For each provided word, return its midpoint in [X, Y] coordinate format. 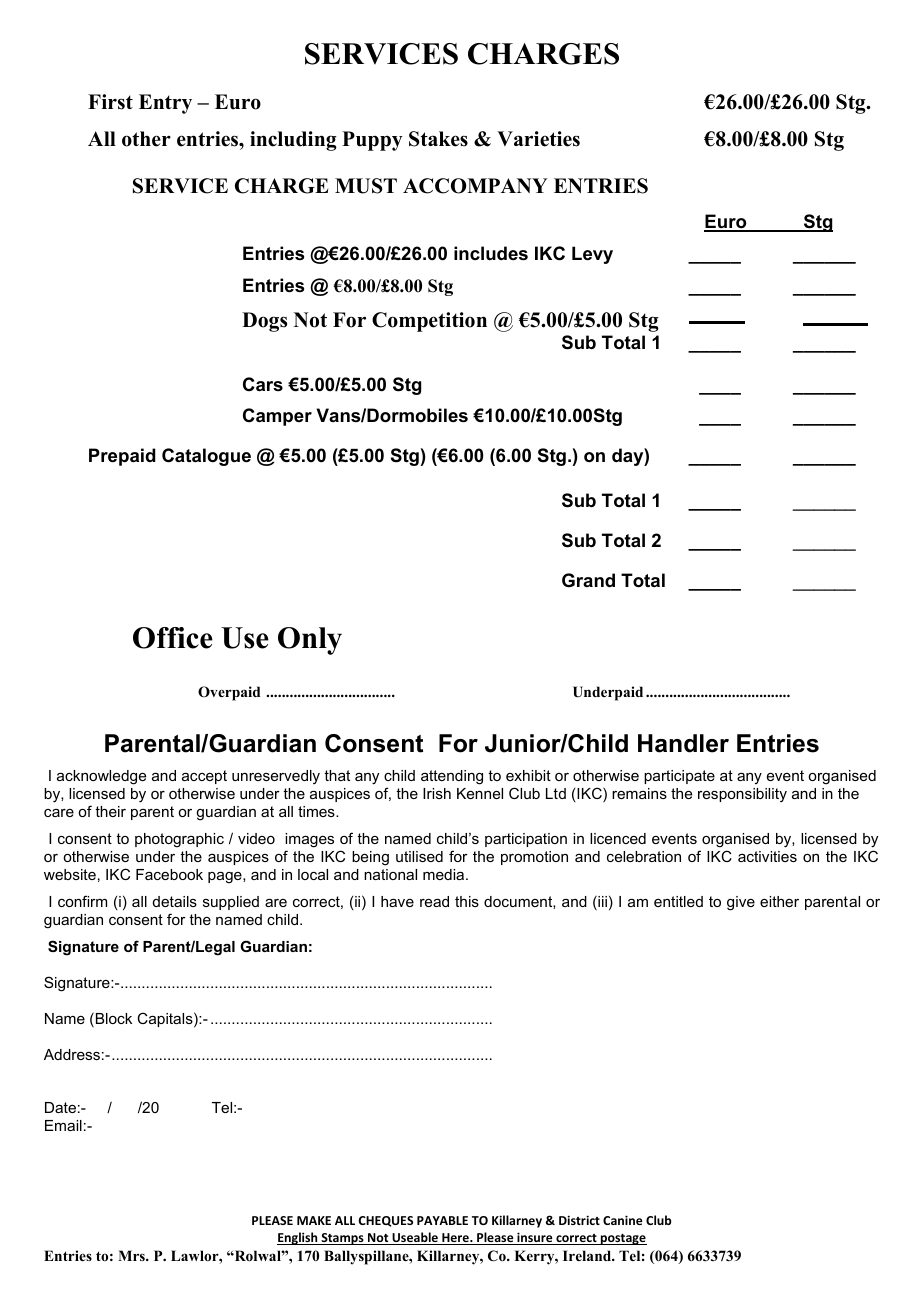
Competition [429, 322]
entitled [678, 901]
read [434, 901]
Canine [623, 1220]
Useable [415, 1238]
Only [310, 641]
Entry [165, 104]
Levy [592, 255]
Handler [683, 743]
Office [173, 638]
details [175, 901]
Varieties [538, 139]
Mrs [132, 1255]
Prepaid [122, 457]
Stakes [438, 139]
